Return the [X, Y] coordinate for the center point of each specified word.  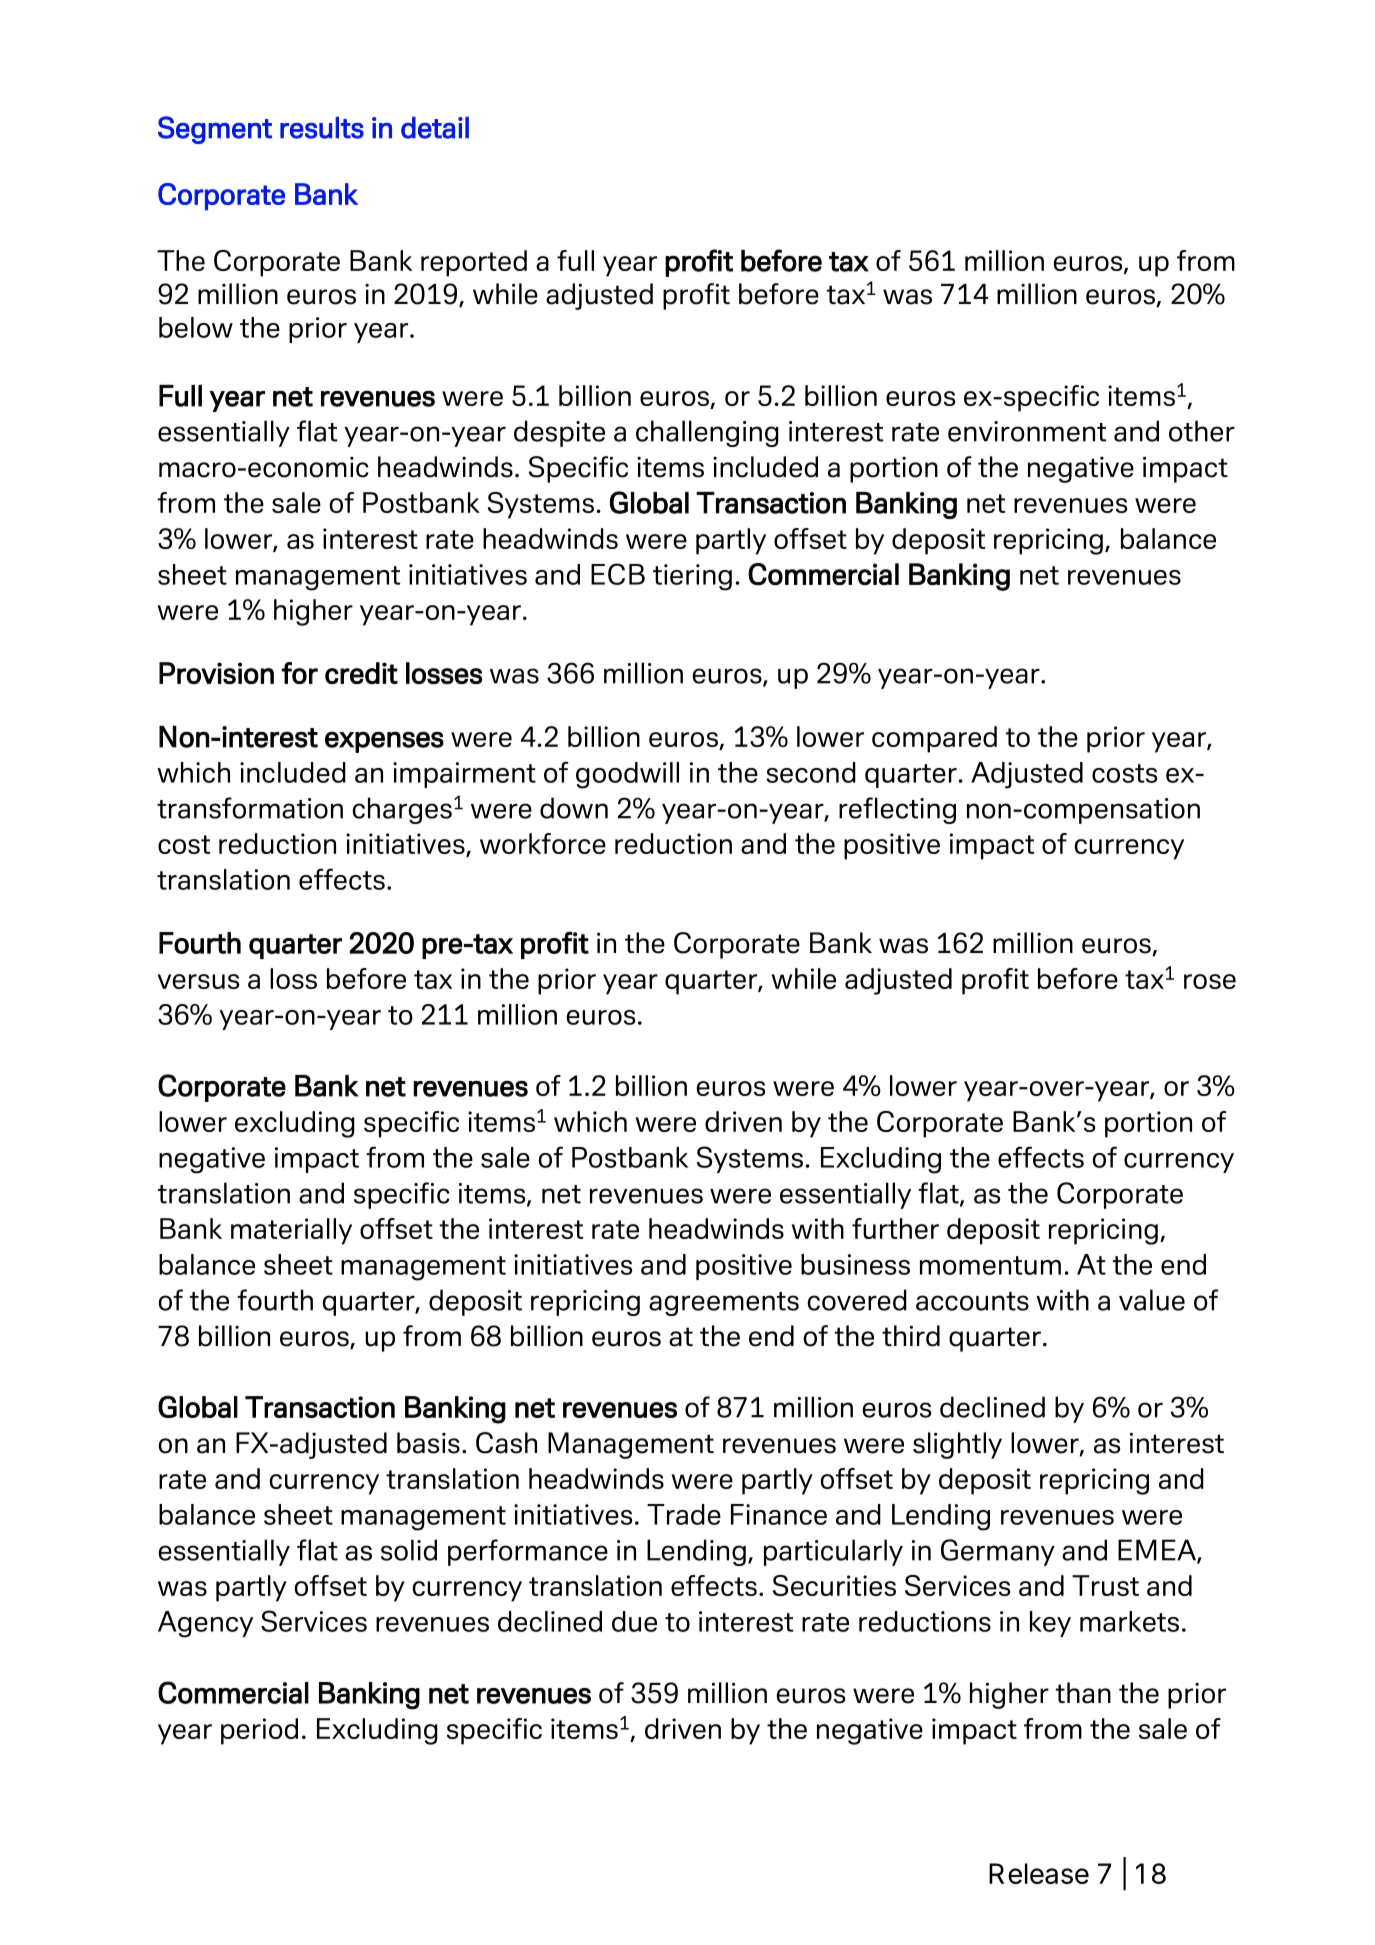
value [1152, 1300]
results [322, 128]
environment [1027, 431]
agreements [724, 1304]
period [259, 1731]
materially [291, 1231]
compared [934, 739]
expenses [384, 742]
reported [474, 263]
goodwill [627, 775]
